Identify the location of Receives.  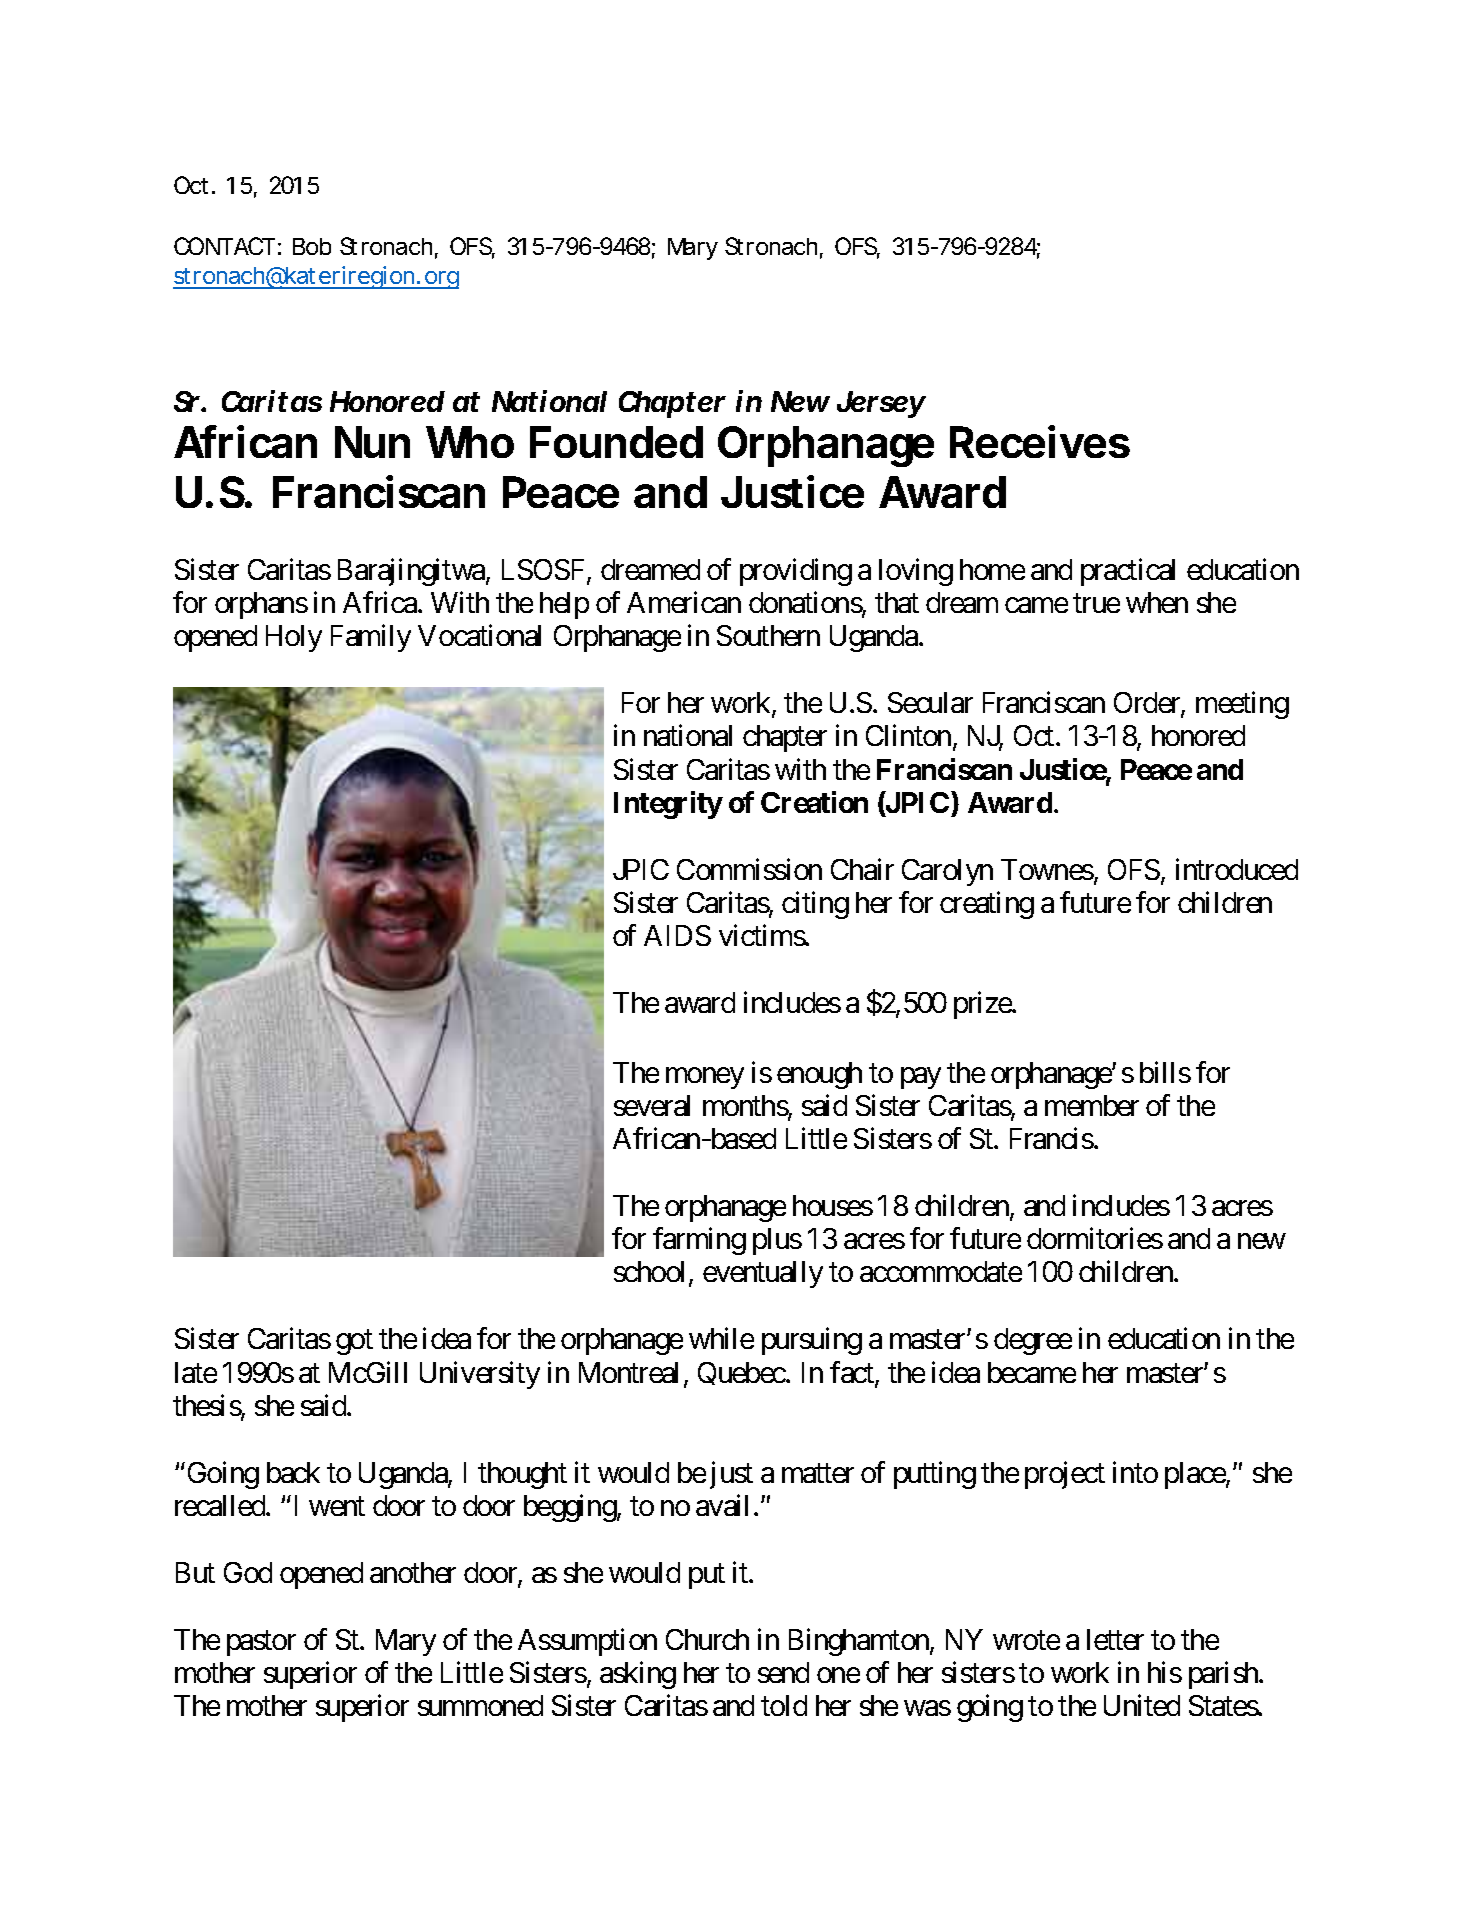
(1040, 441).
